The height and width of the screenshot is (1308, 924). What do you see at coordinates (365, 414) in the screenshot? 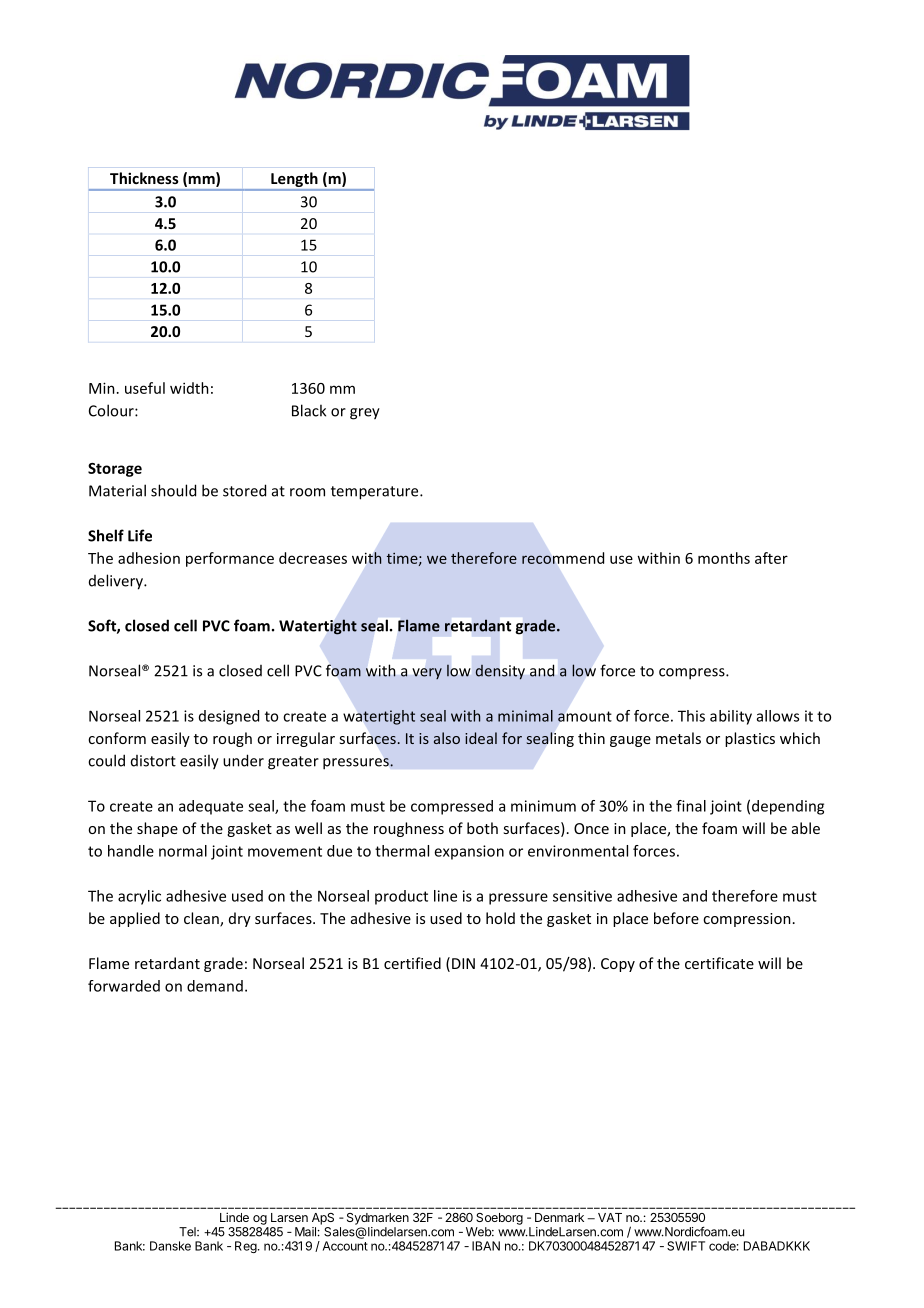
I see `grey` at bounding box center [365, 414].
